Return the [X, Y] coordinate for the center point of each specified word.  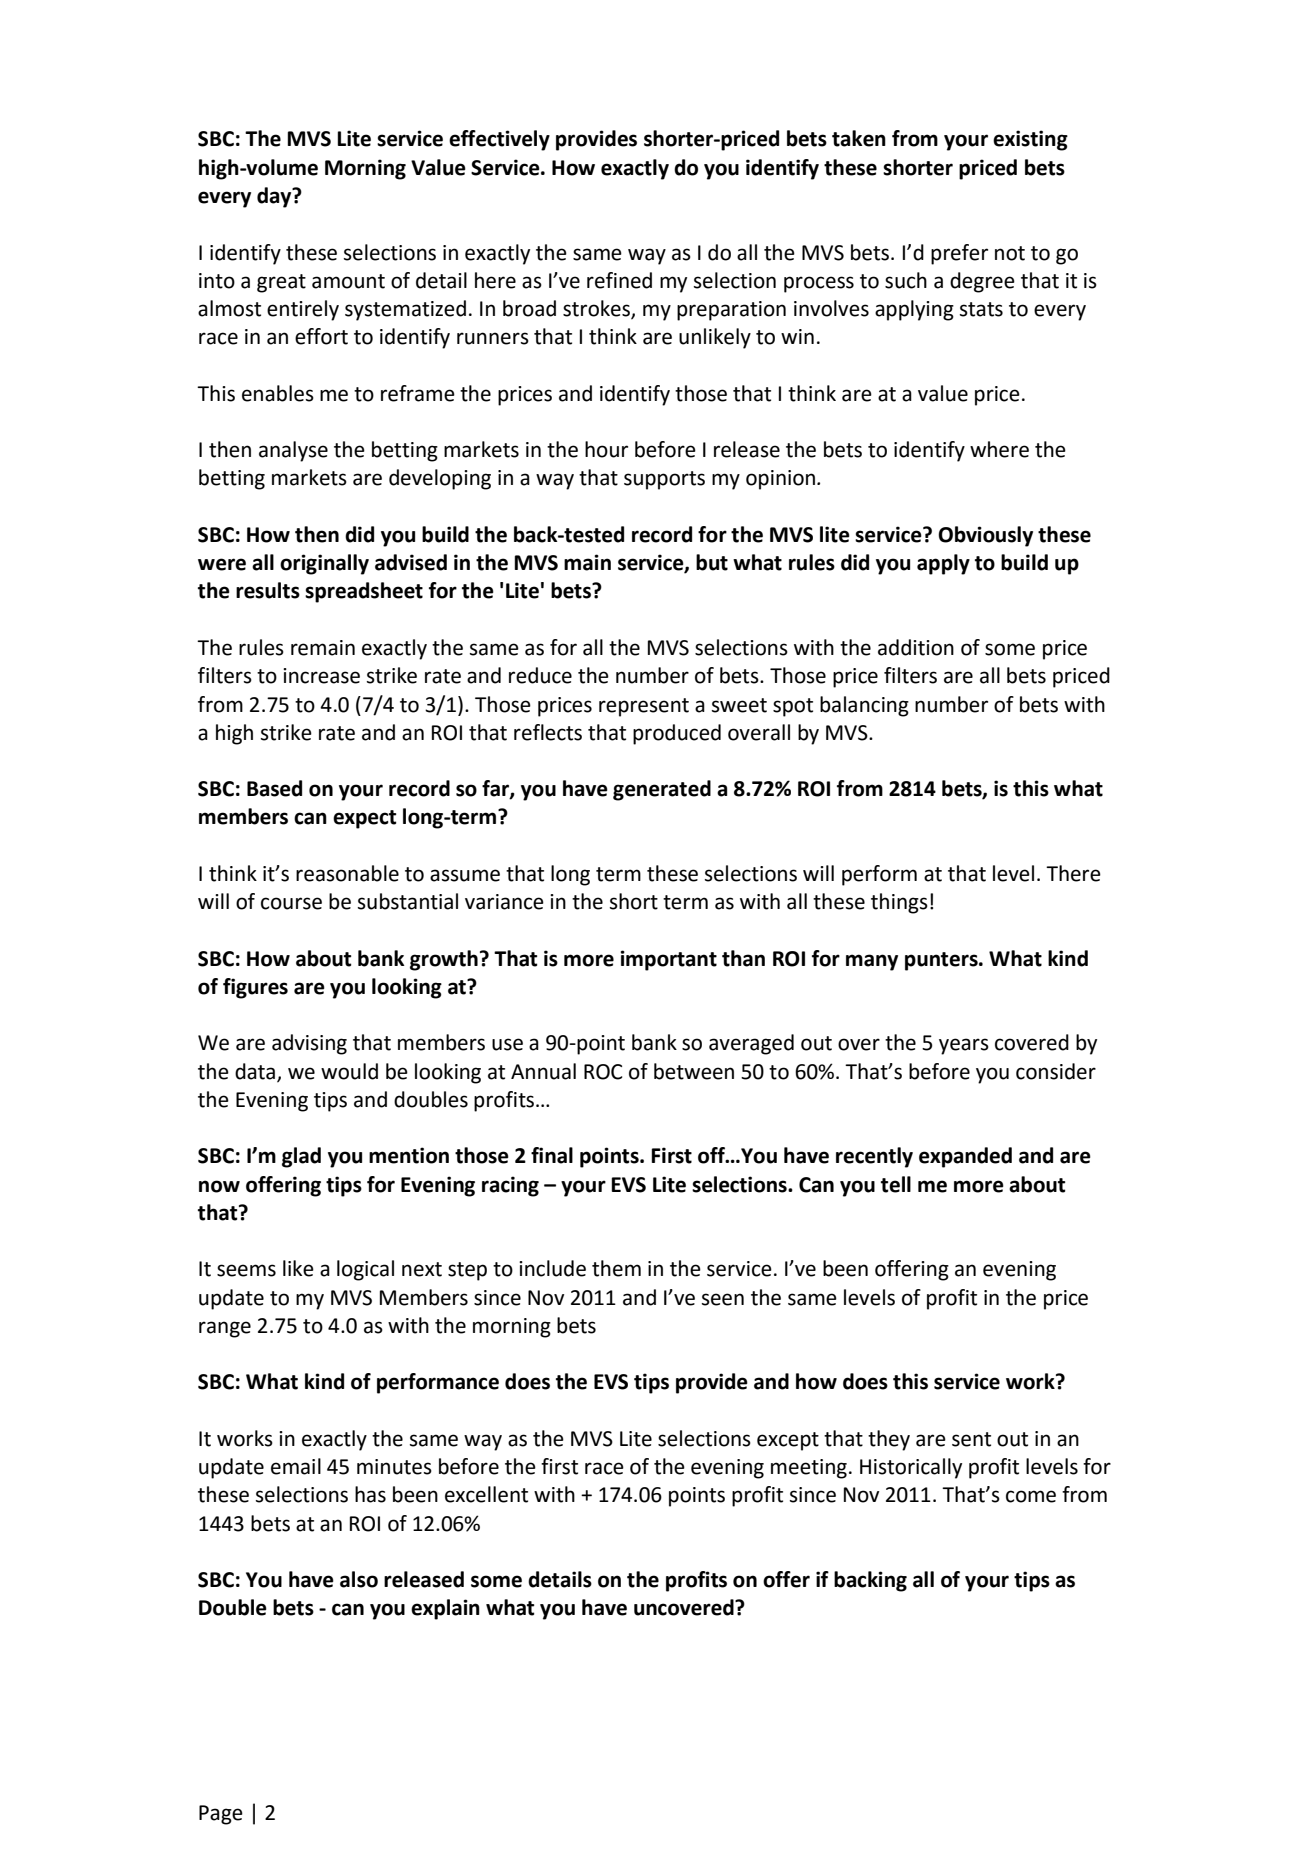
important [668, 960]
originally [324, 564]
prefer [959, 254]
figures [255, 988]
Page [221, 1815]
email [296, 1466]
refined [619, 280]
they [889, 1440]
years [964, 1046]
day [275, 197]
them [616, 1268]
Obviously [985, 536]
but [712, 562]
